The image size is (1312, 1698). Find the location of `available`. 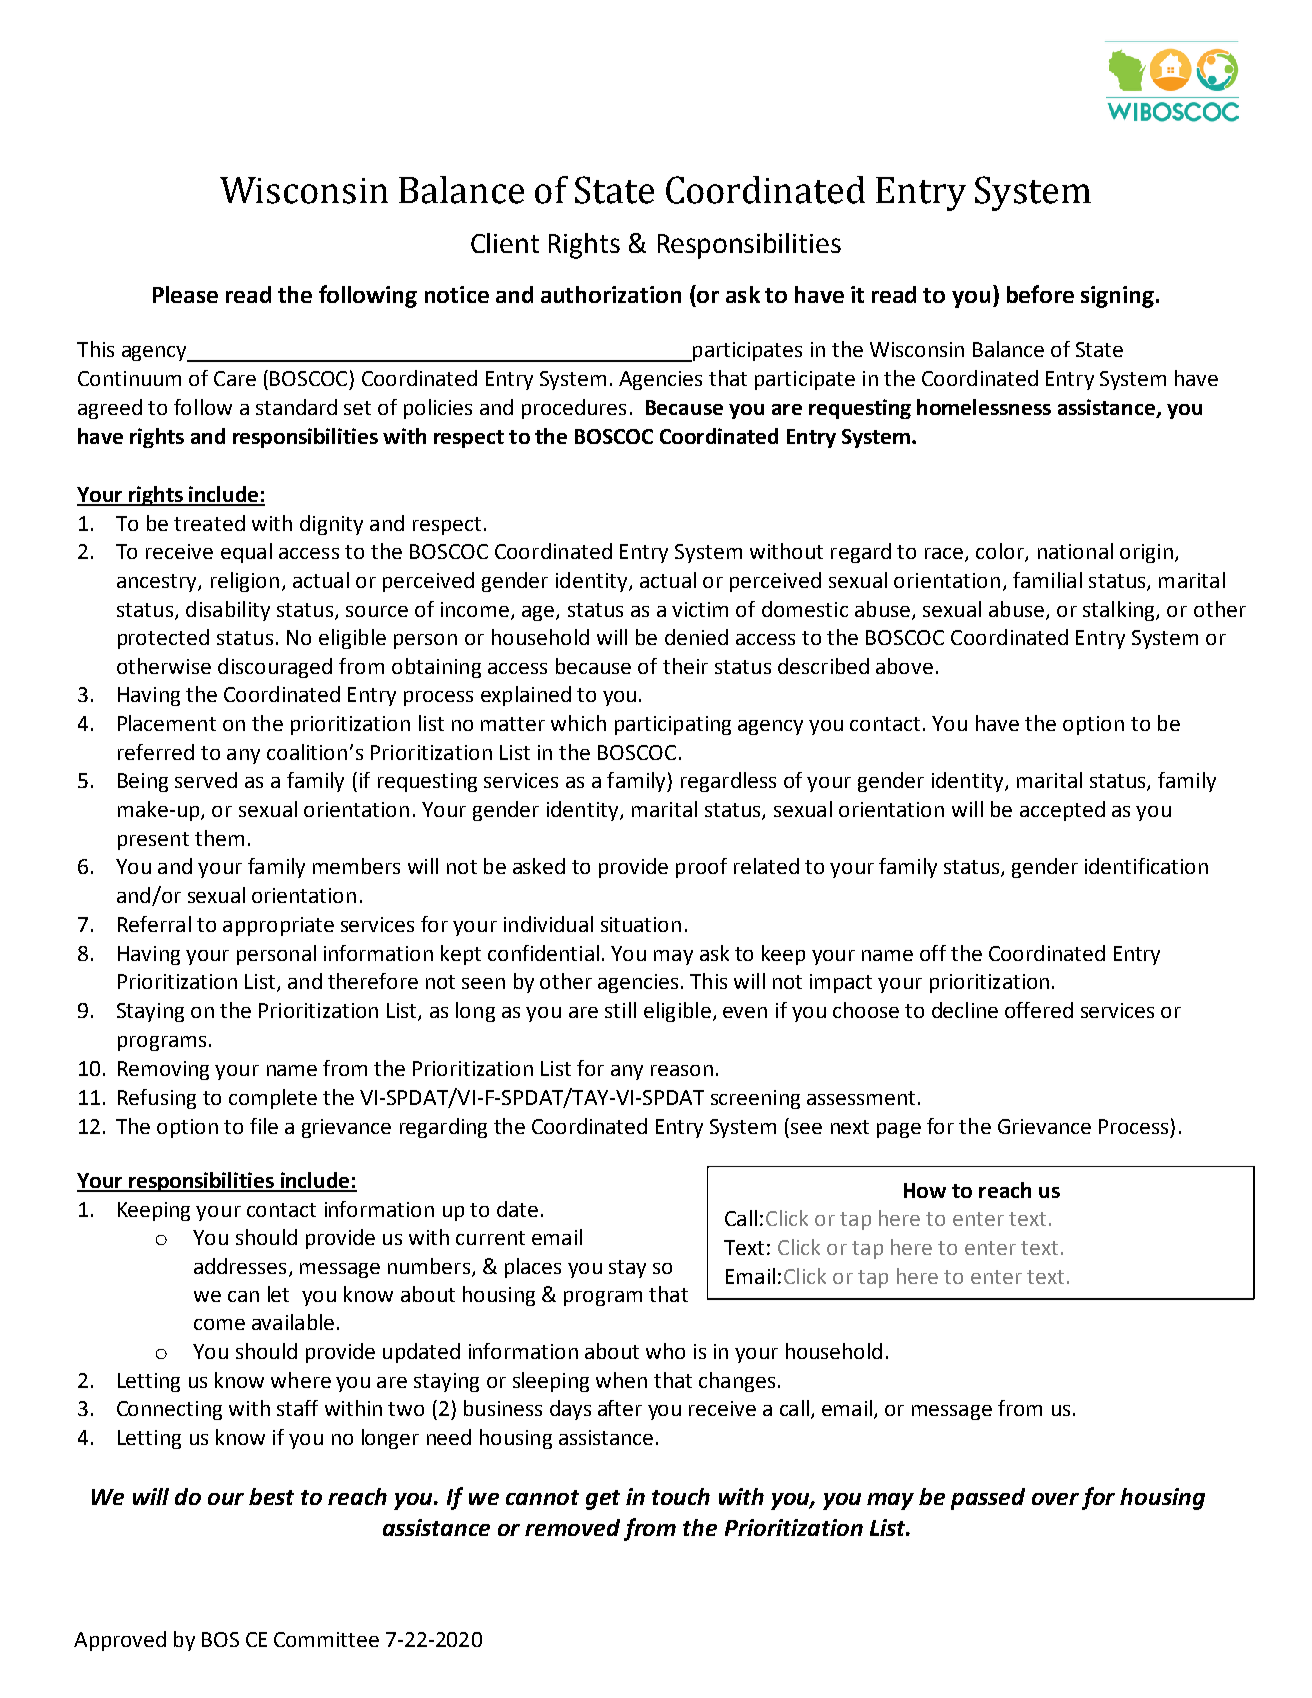

available is located at coordinates (293, 1322).
